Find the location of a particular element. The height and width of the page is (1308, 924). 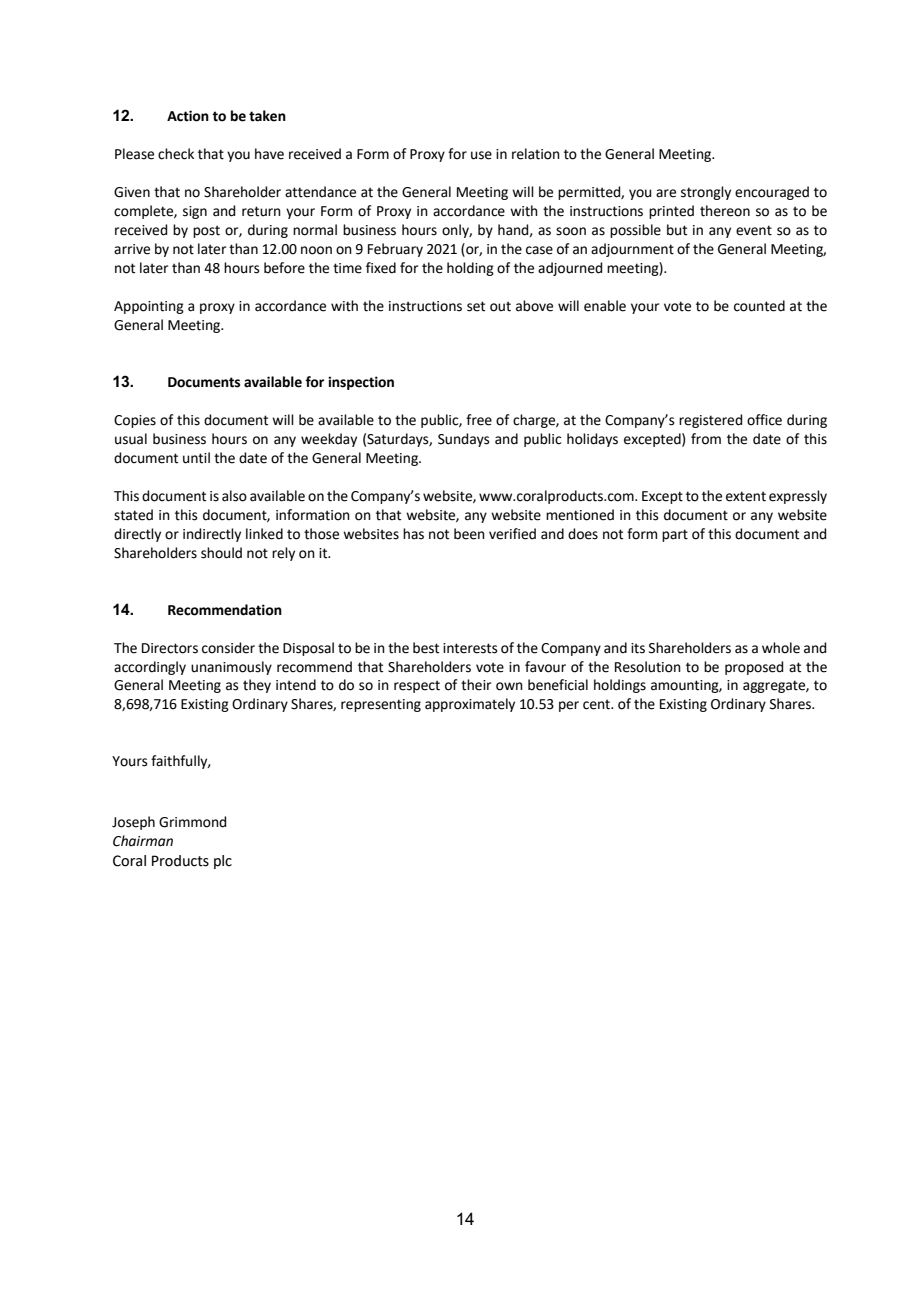

unanimously is located at coordinates (231, 668).
